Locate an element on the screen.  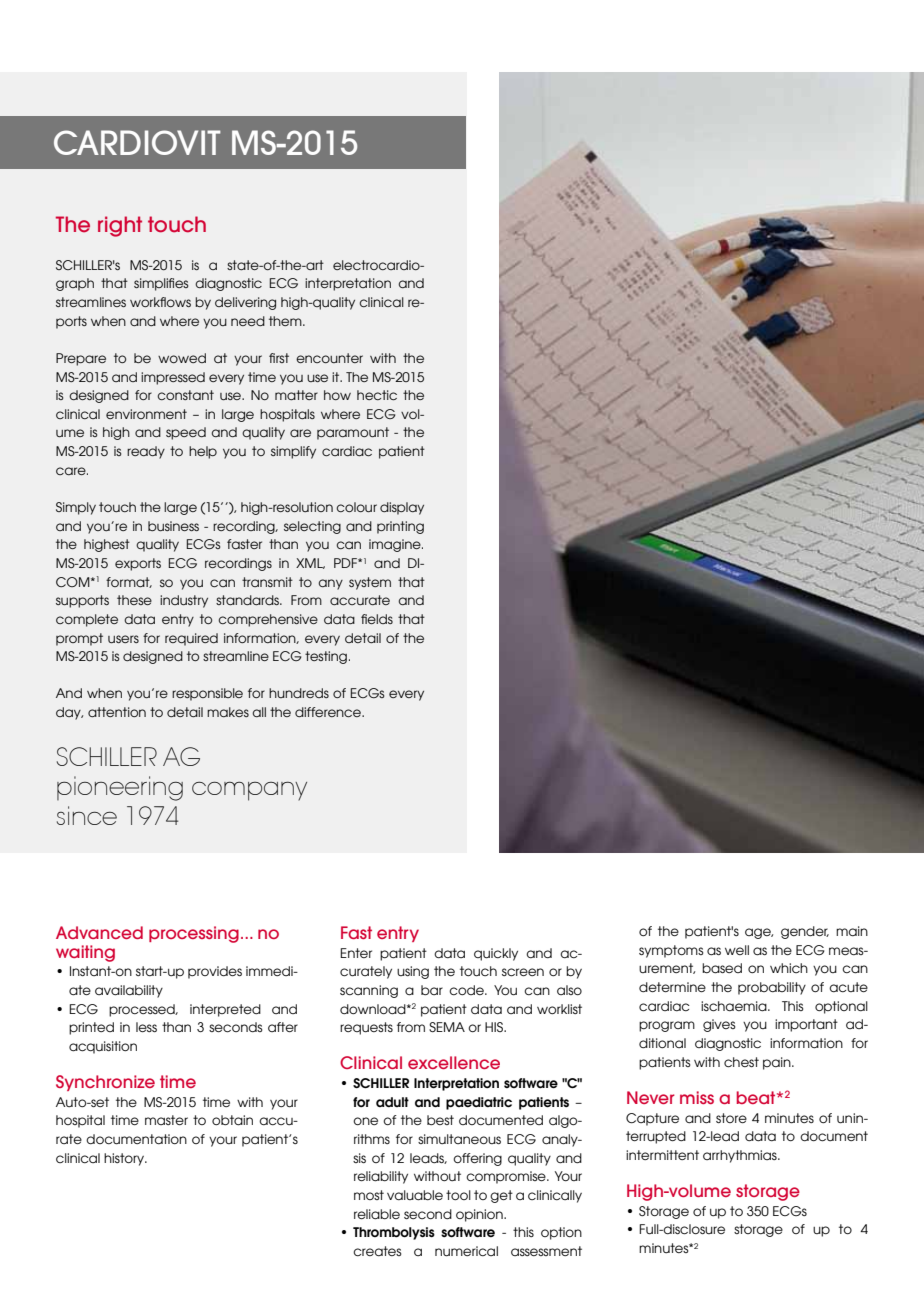
them is located at coordinates (286, 321).
